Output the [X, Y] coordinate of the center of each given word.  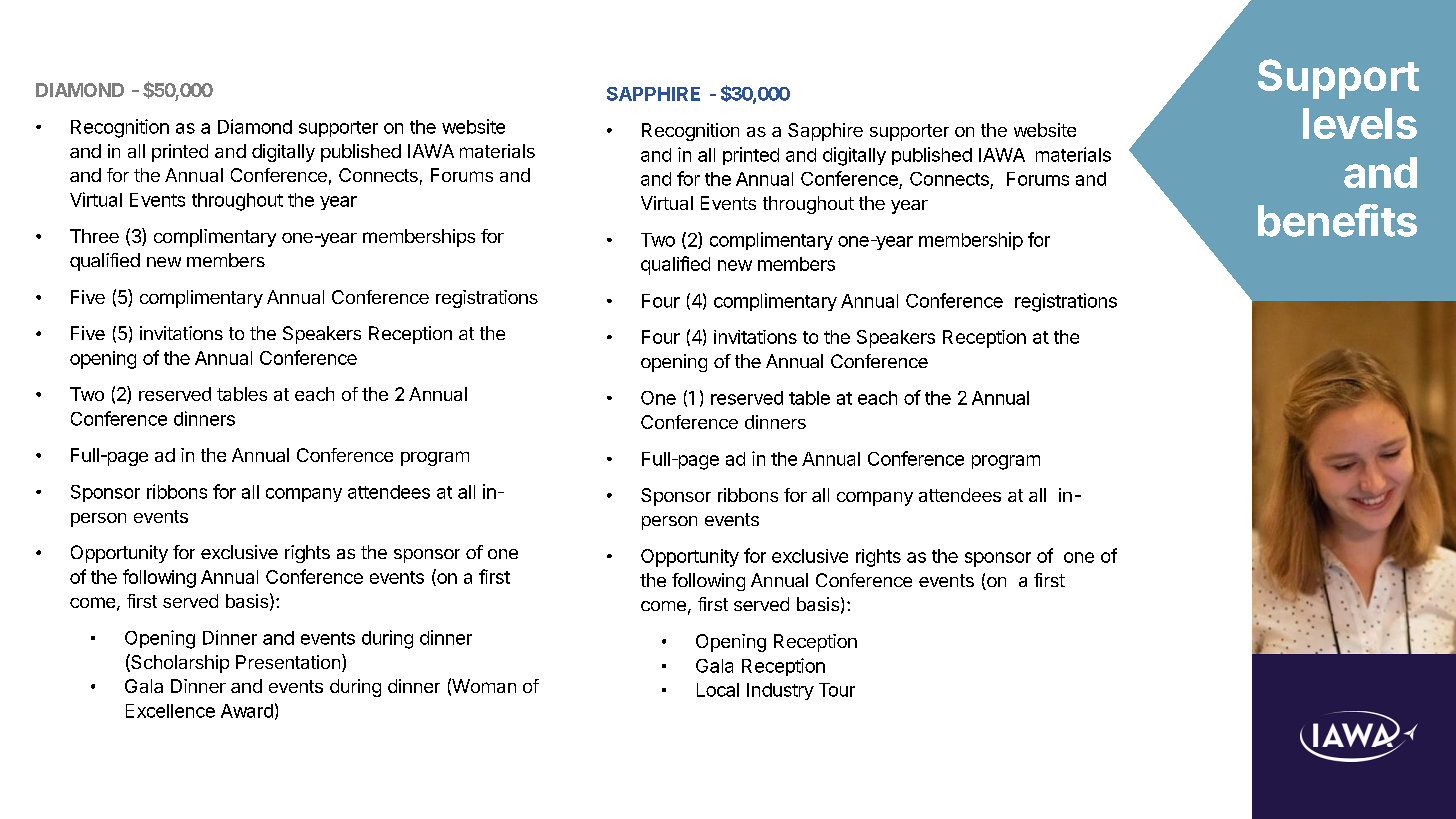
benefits [1337, 220]
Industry [780, 691]
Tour [837, 690]
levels [1360, 123]
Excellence [170, 711]
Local [718, 690]
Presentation [288, 662]
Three [94, 236]
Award [247, 711]
